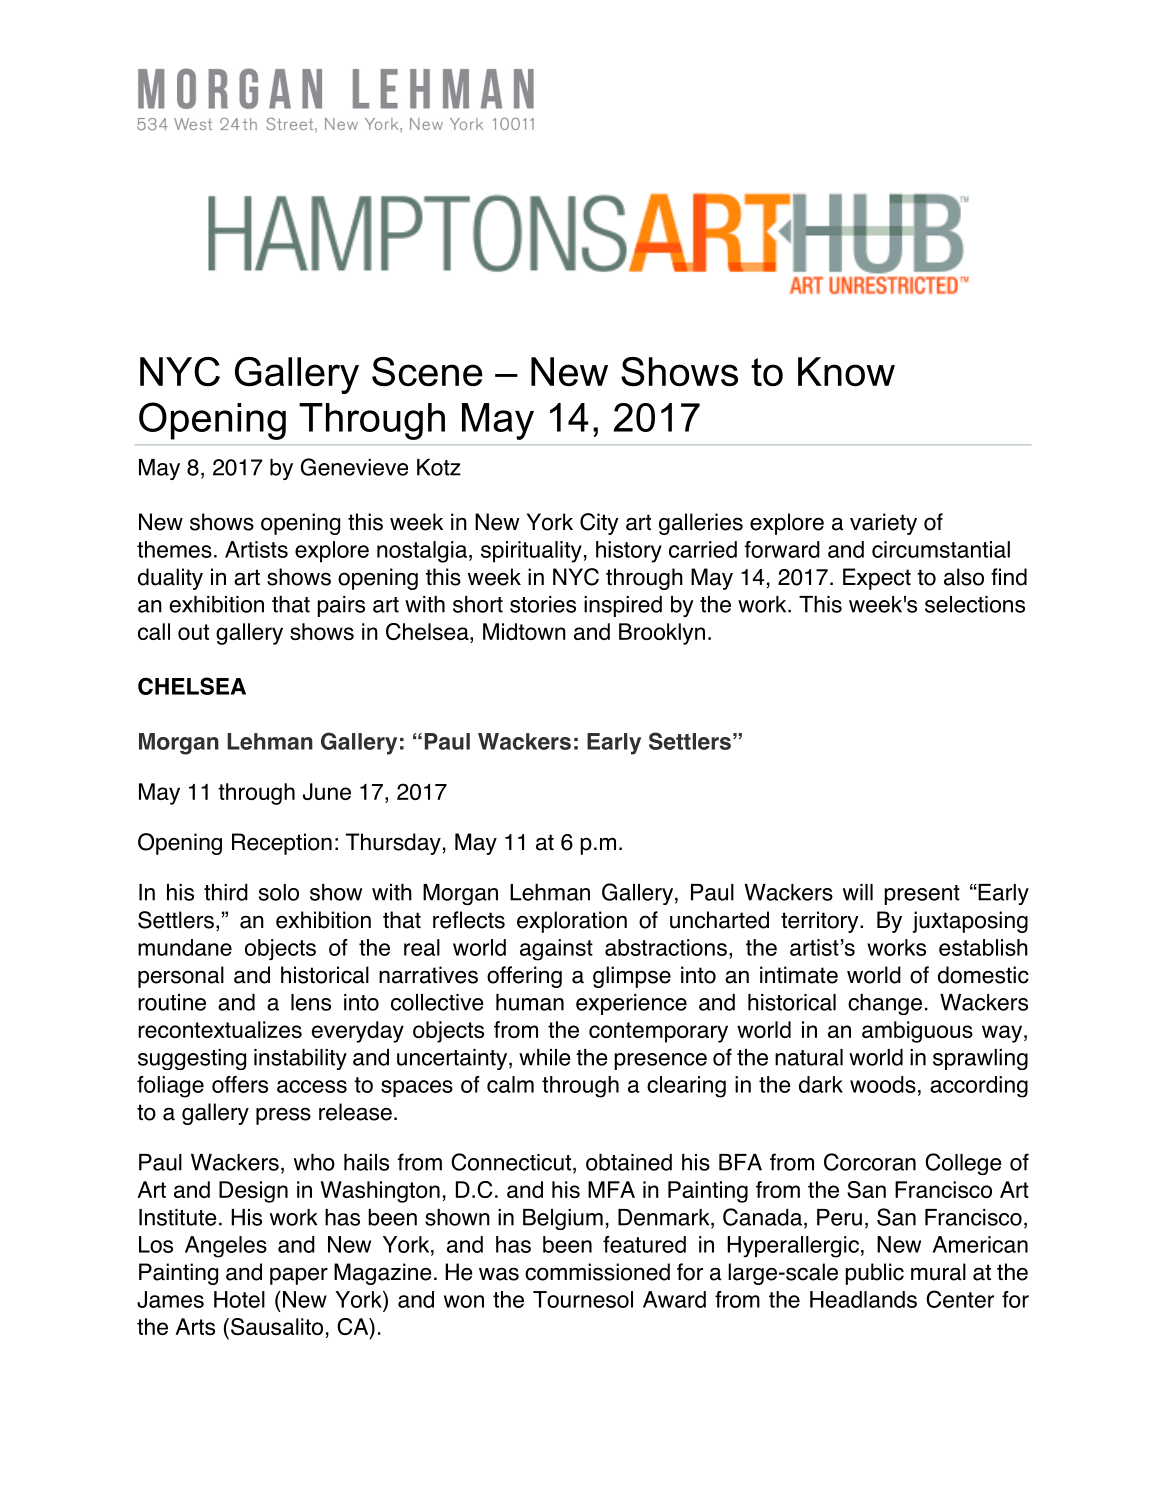  What do you see at coordinates (623, 606) in the document?
I see `inspired` at bounding box center [623, 606].
